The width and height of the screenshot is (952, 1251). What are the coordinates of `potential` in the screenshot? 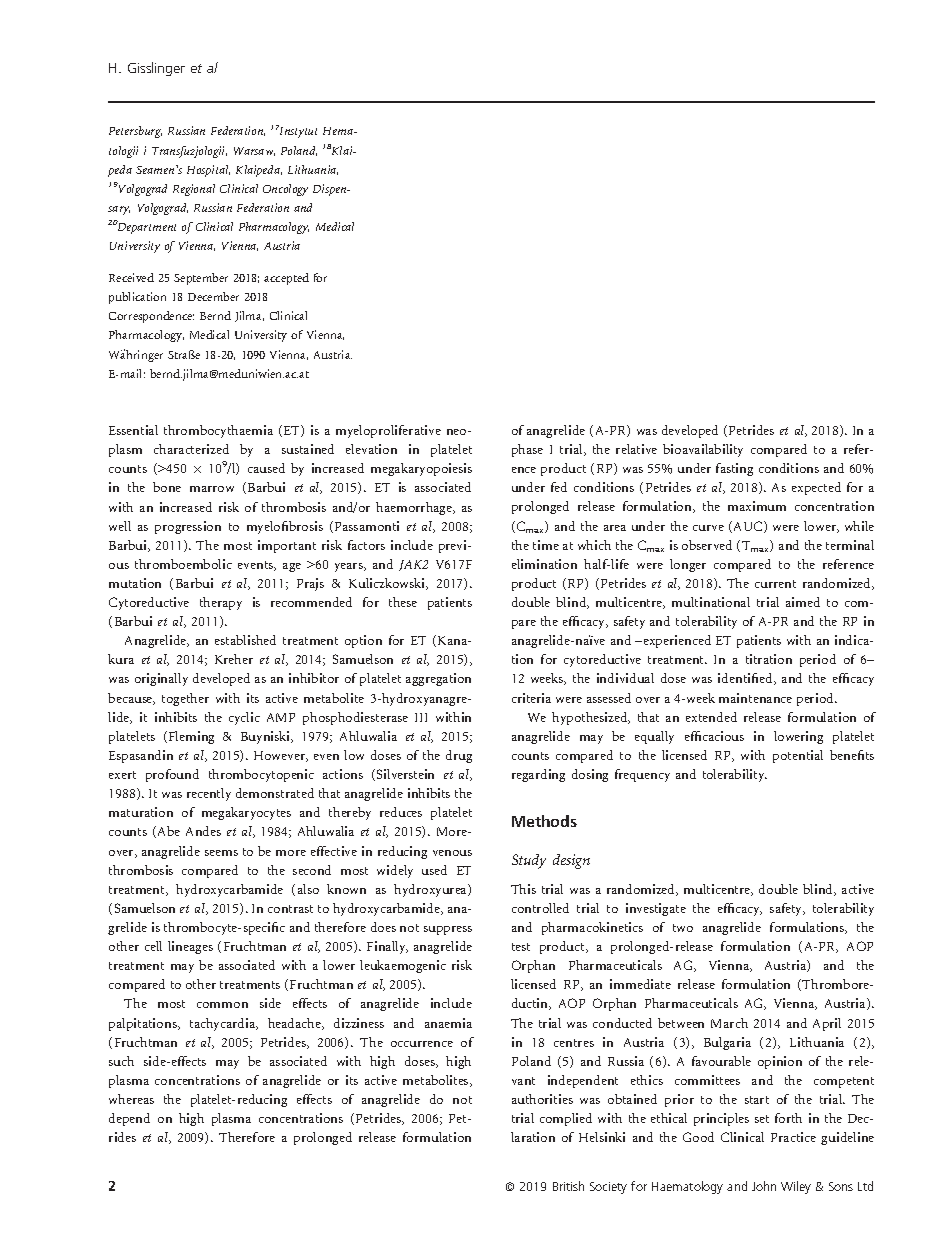 It's located at (798, 756).
